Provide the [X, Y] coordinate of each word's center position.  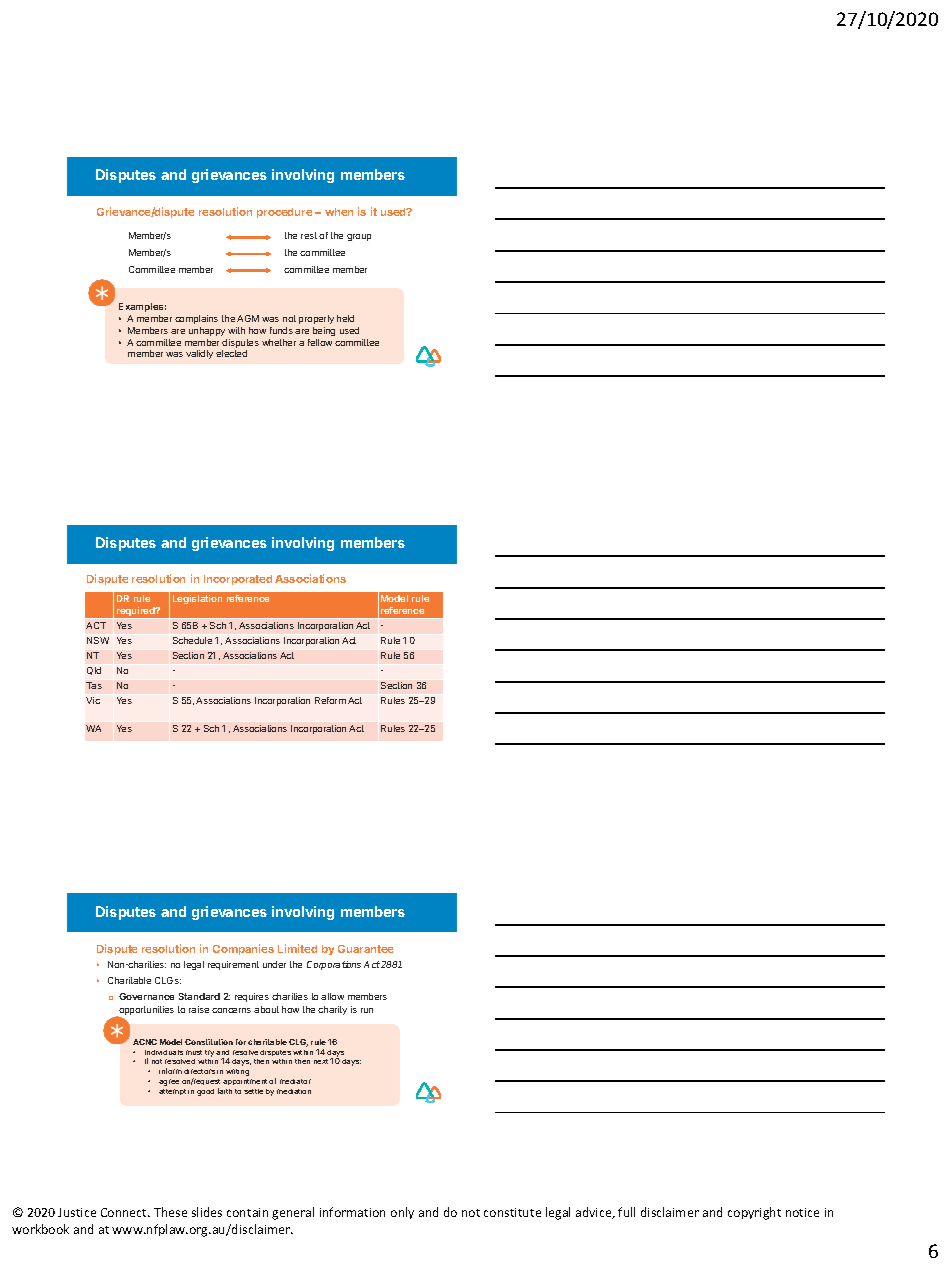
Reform [330, 700]
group [359, 237]
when [339, 212]
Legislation [197, 599]
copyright [754, 1213]
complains [196, 319]
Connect [125, 1212]
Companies [243, 949]
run [367, 1010]
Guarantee [365, 949]
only [402, 1213]
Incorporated [238, 580]
